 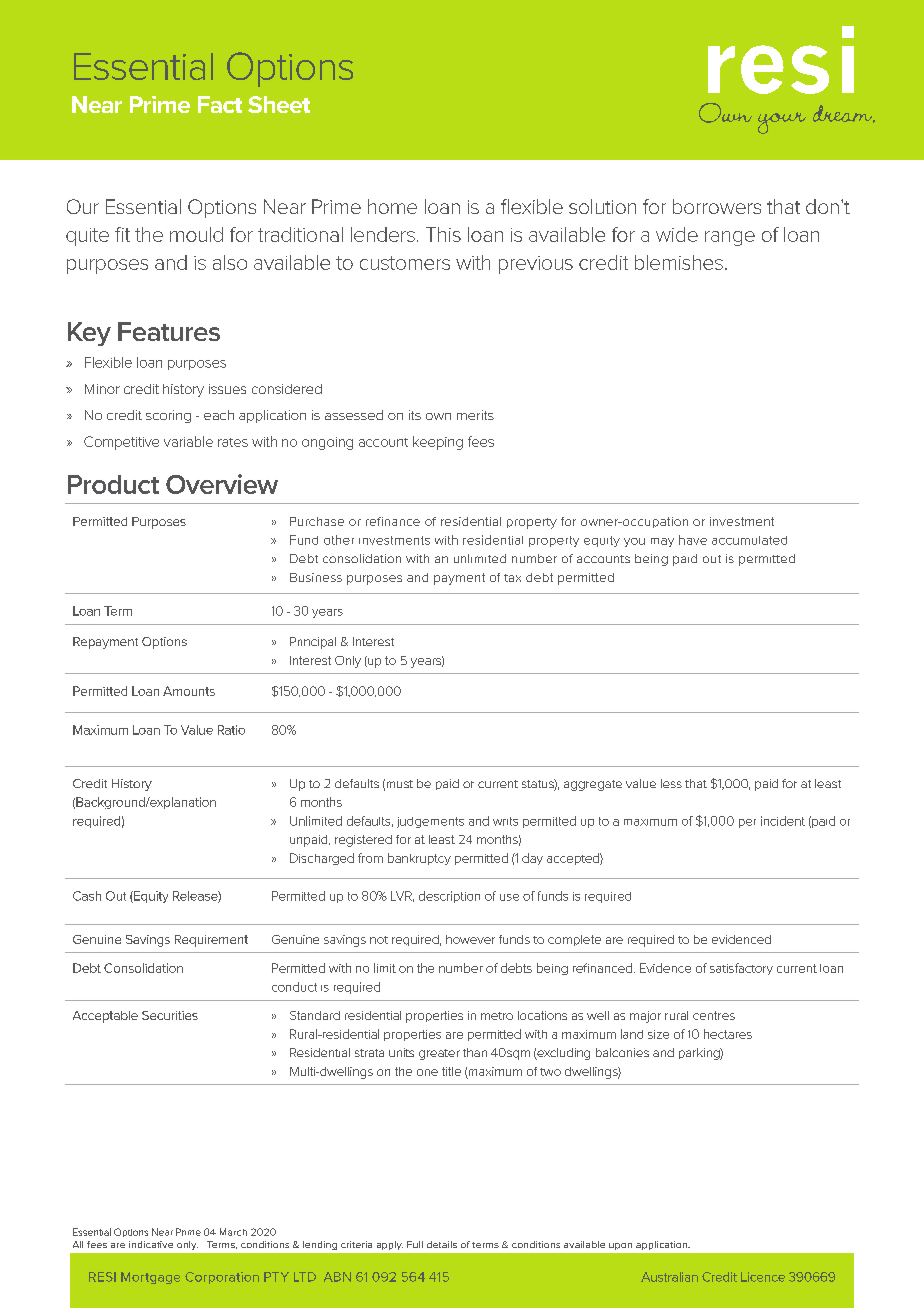 What do you see at coordinates (470, 939) in the screenshot?
I see `however` at bounding box center [470, 939].
